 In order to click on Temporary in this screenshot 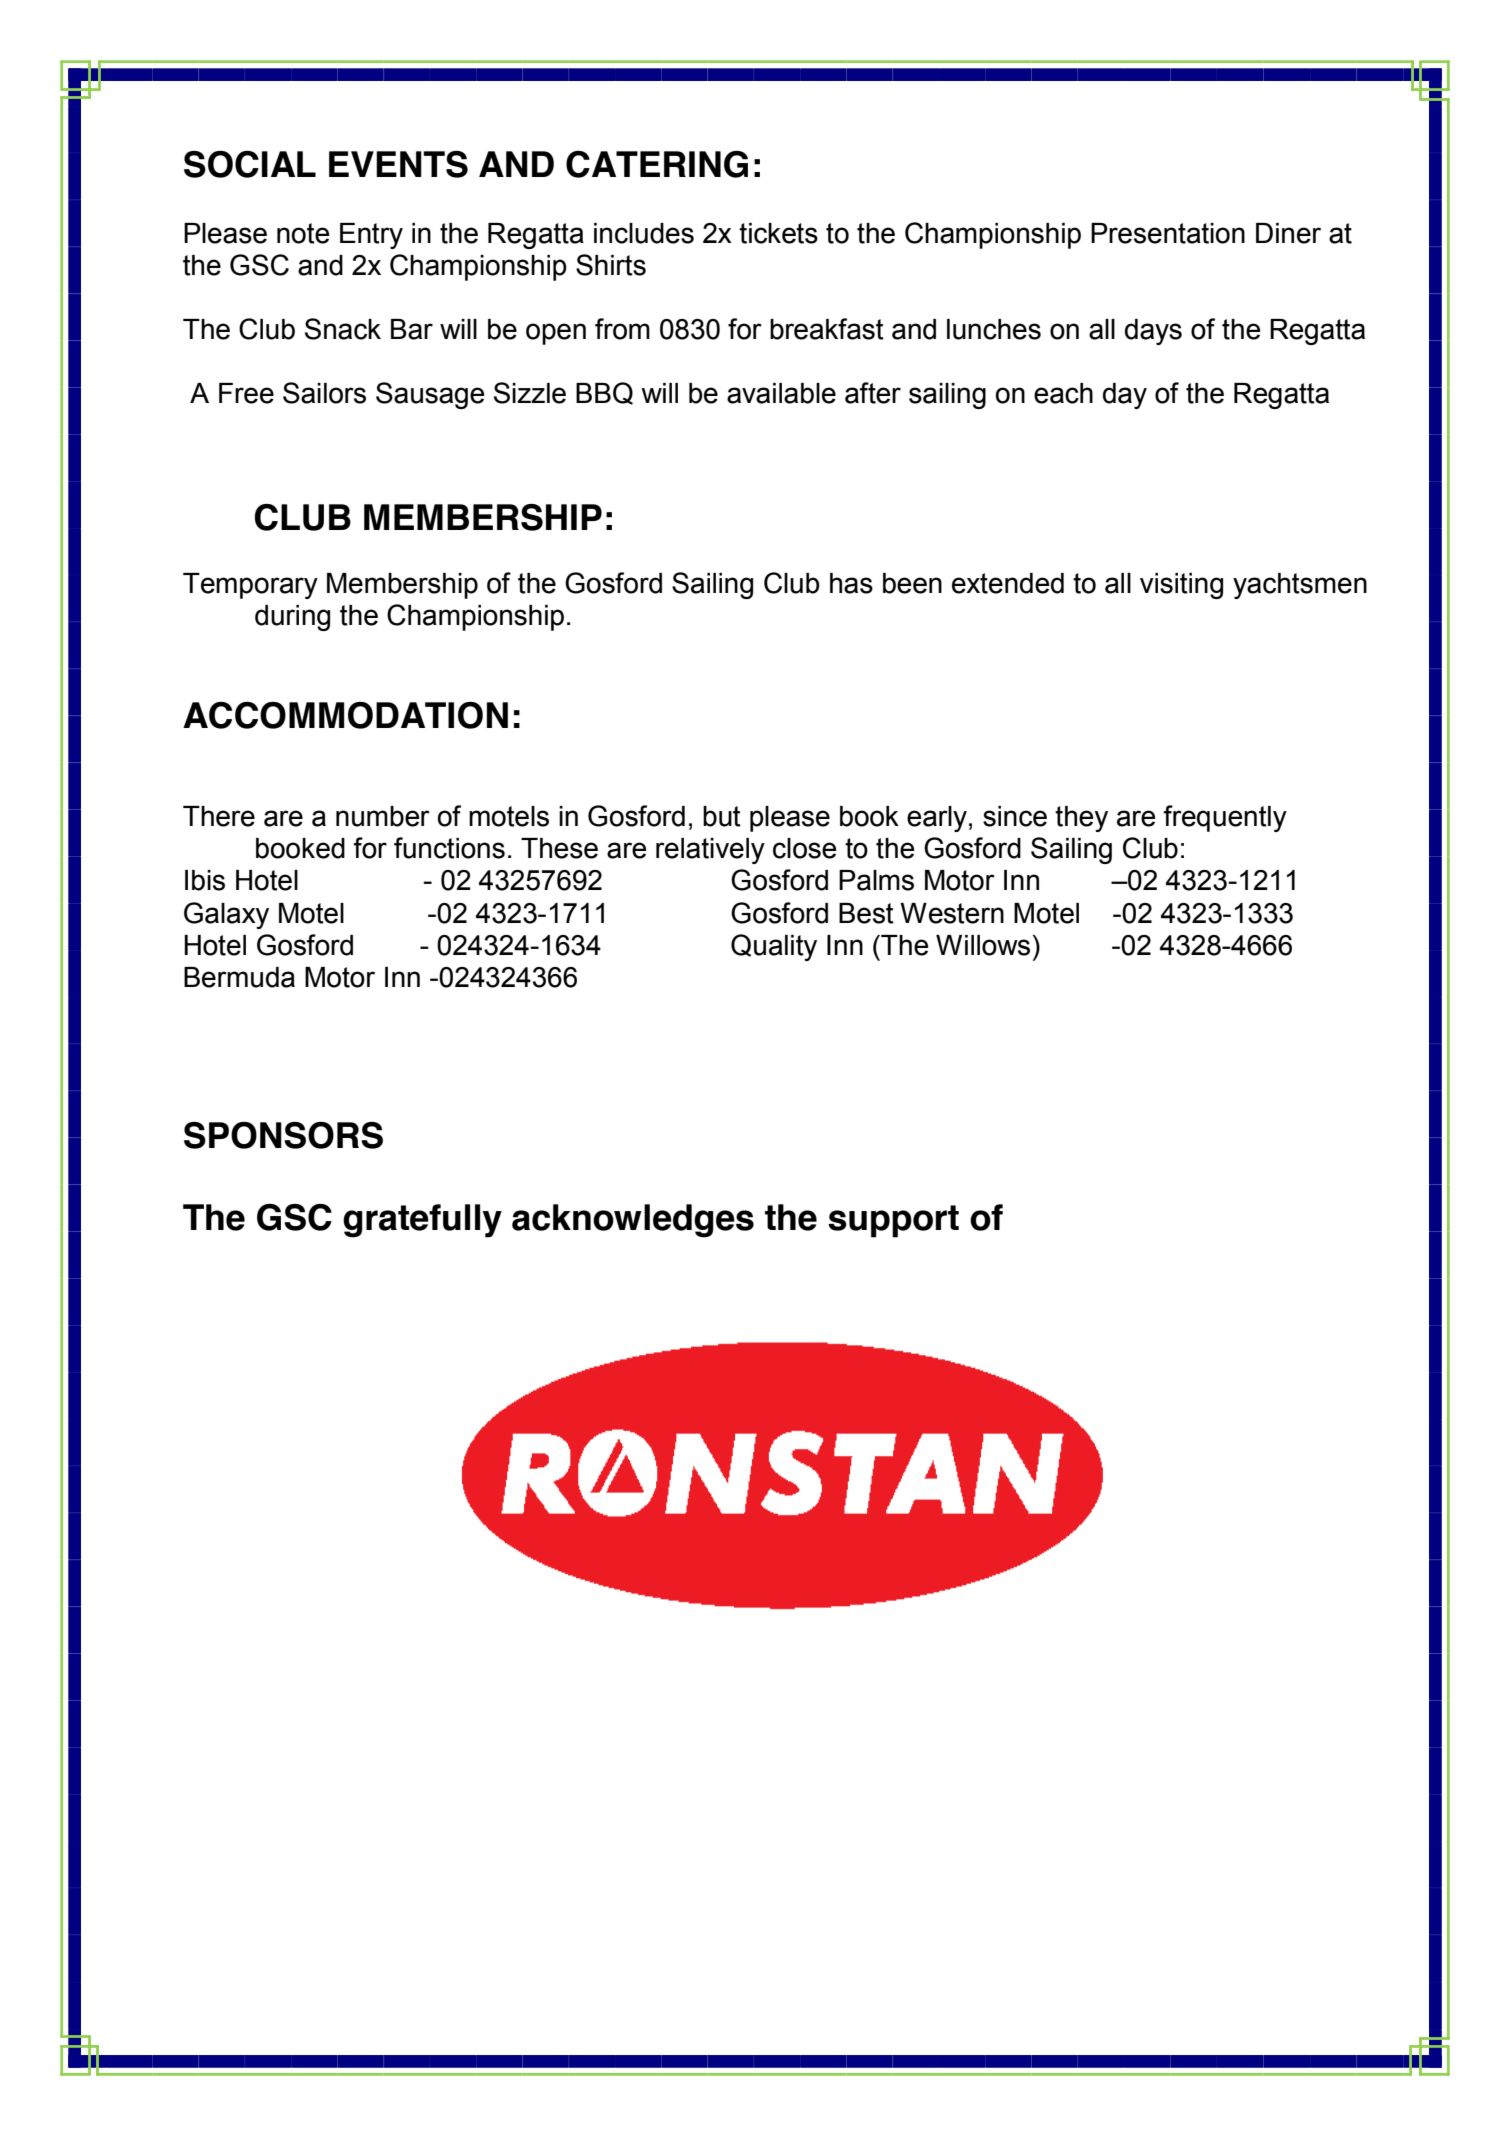, I will do `click(250, 586)`.
